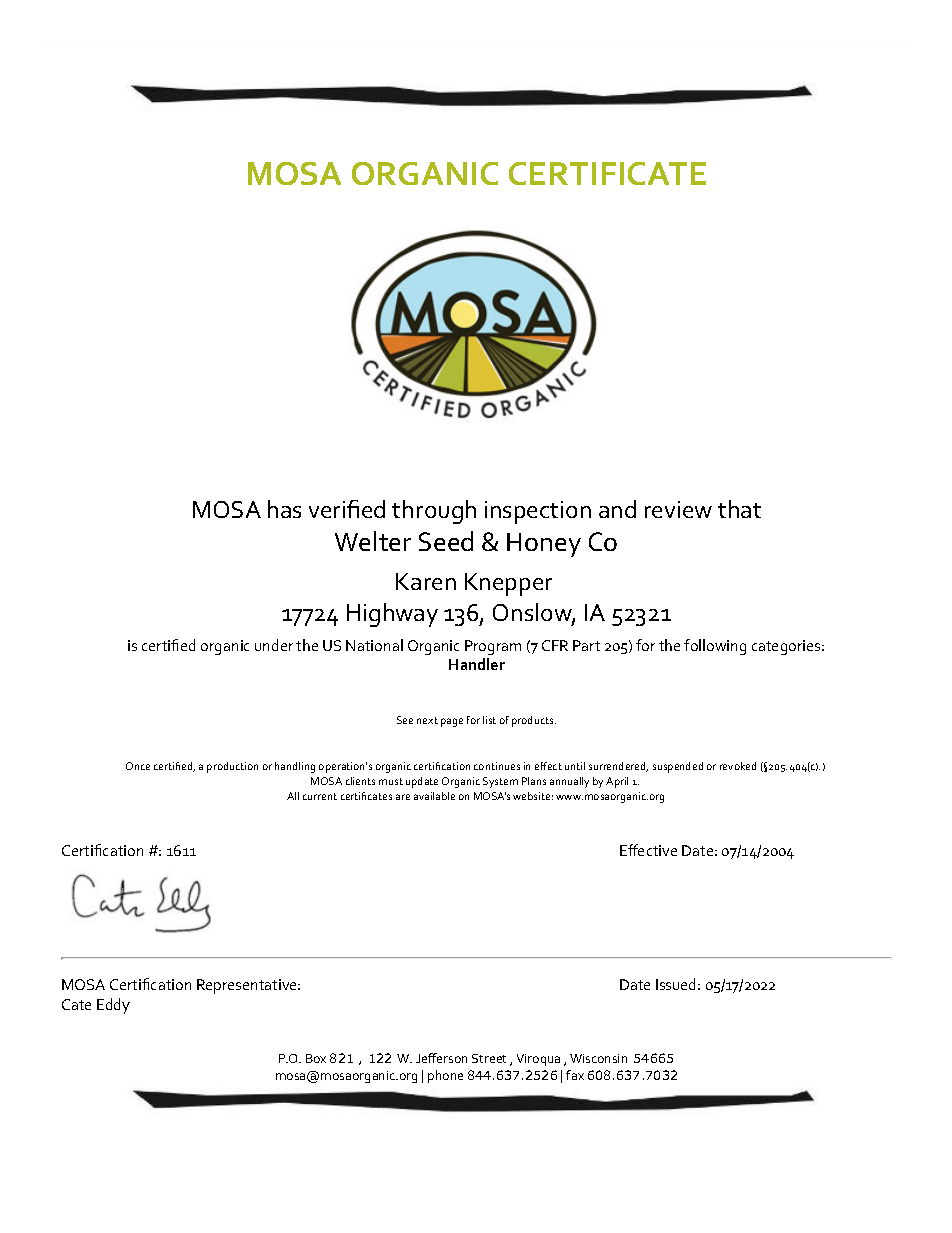 The width and height of the screenshot is (952, 1233). What do you see at coordinates (320, 796) in the screenshot?
I see `current` at bounding box center [320, 796].
